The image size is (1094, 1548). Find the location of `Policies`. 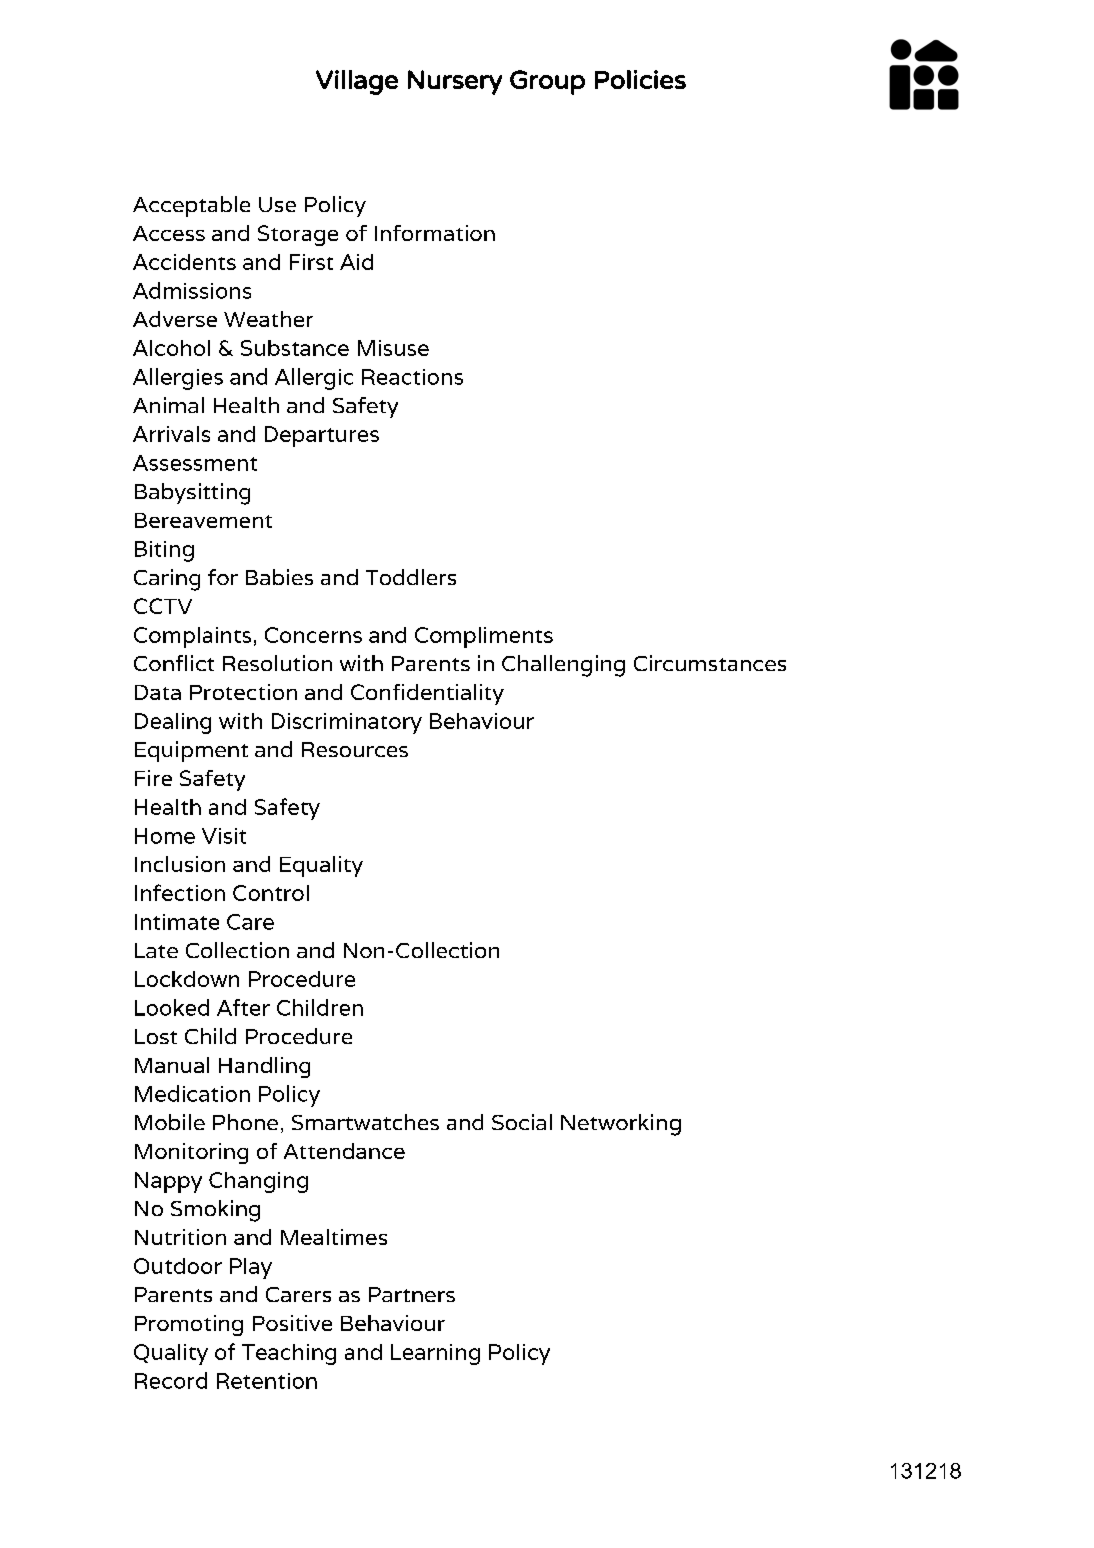

Policies is located at coordinates (640, 79).
